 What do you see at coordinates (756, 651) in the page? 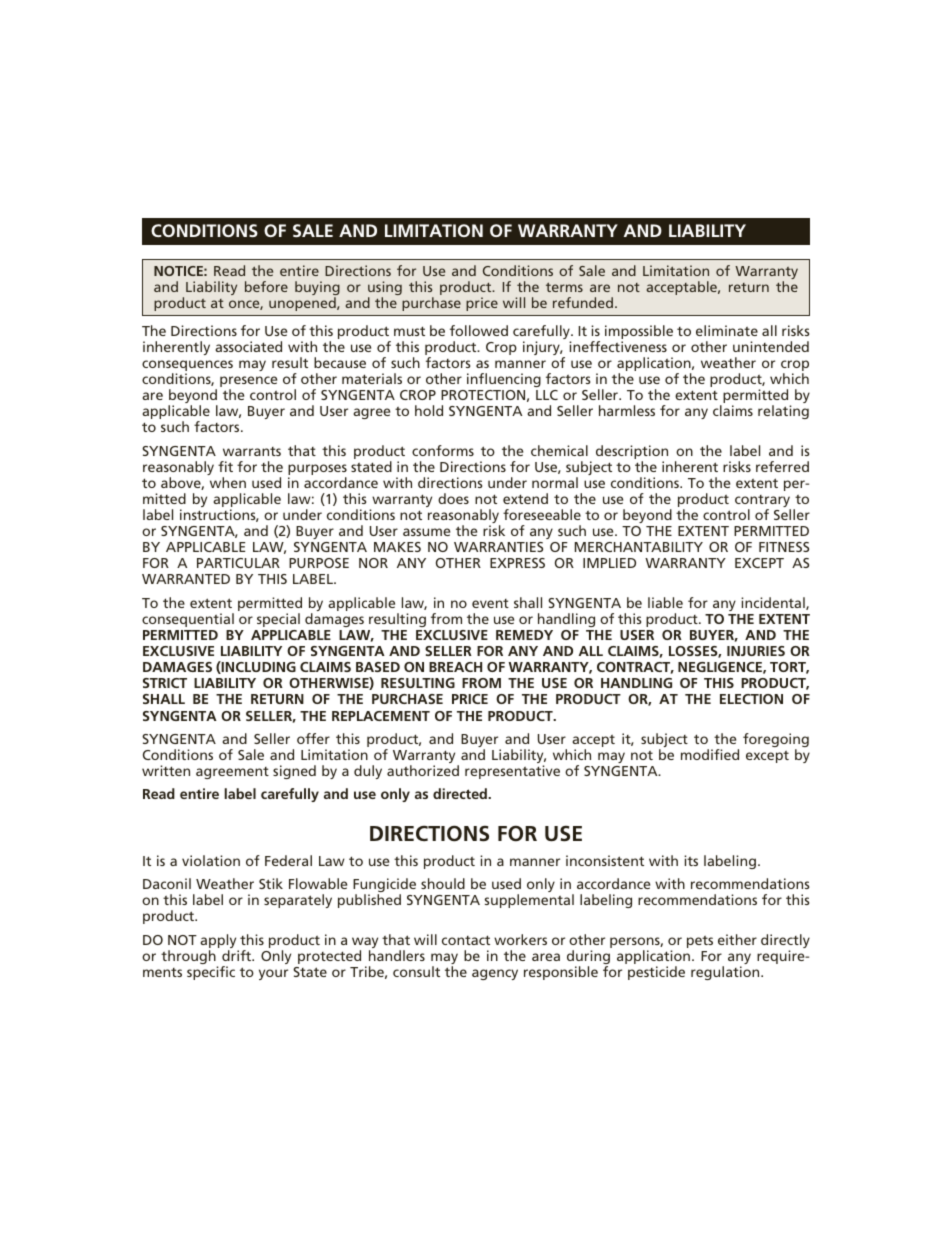
I see `INJURIES` at bounding box center [756, 651].
